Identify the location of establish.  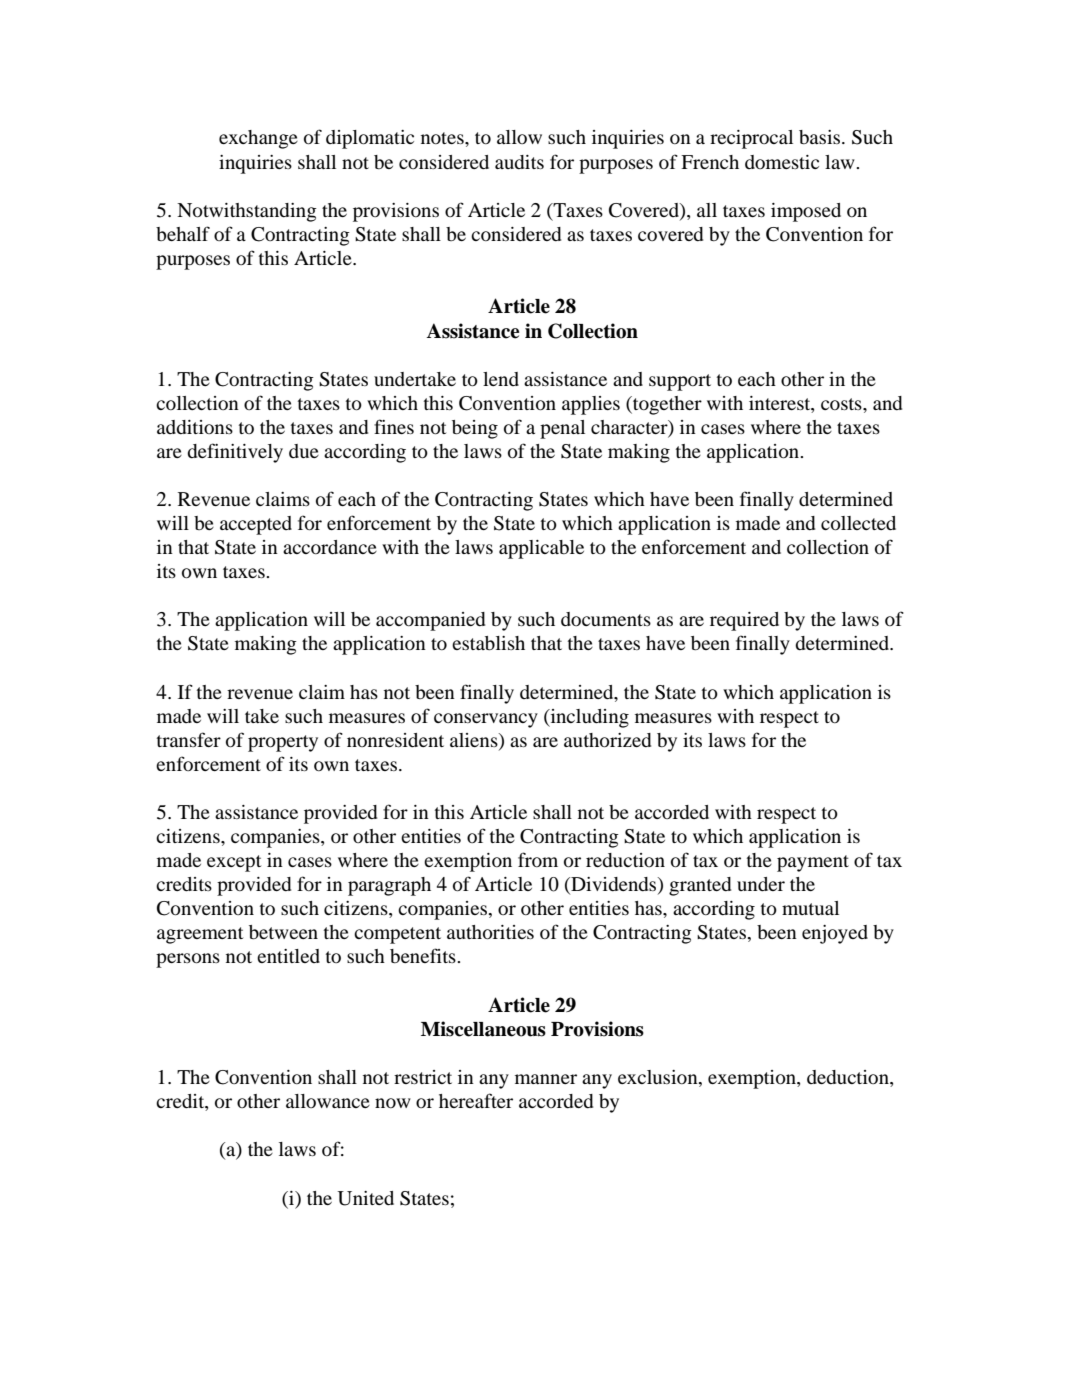
(488, 643).
